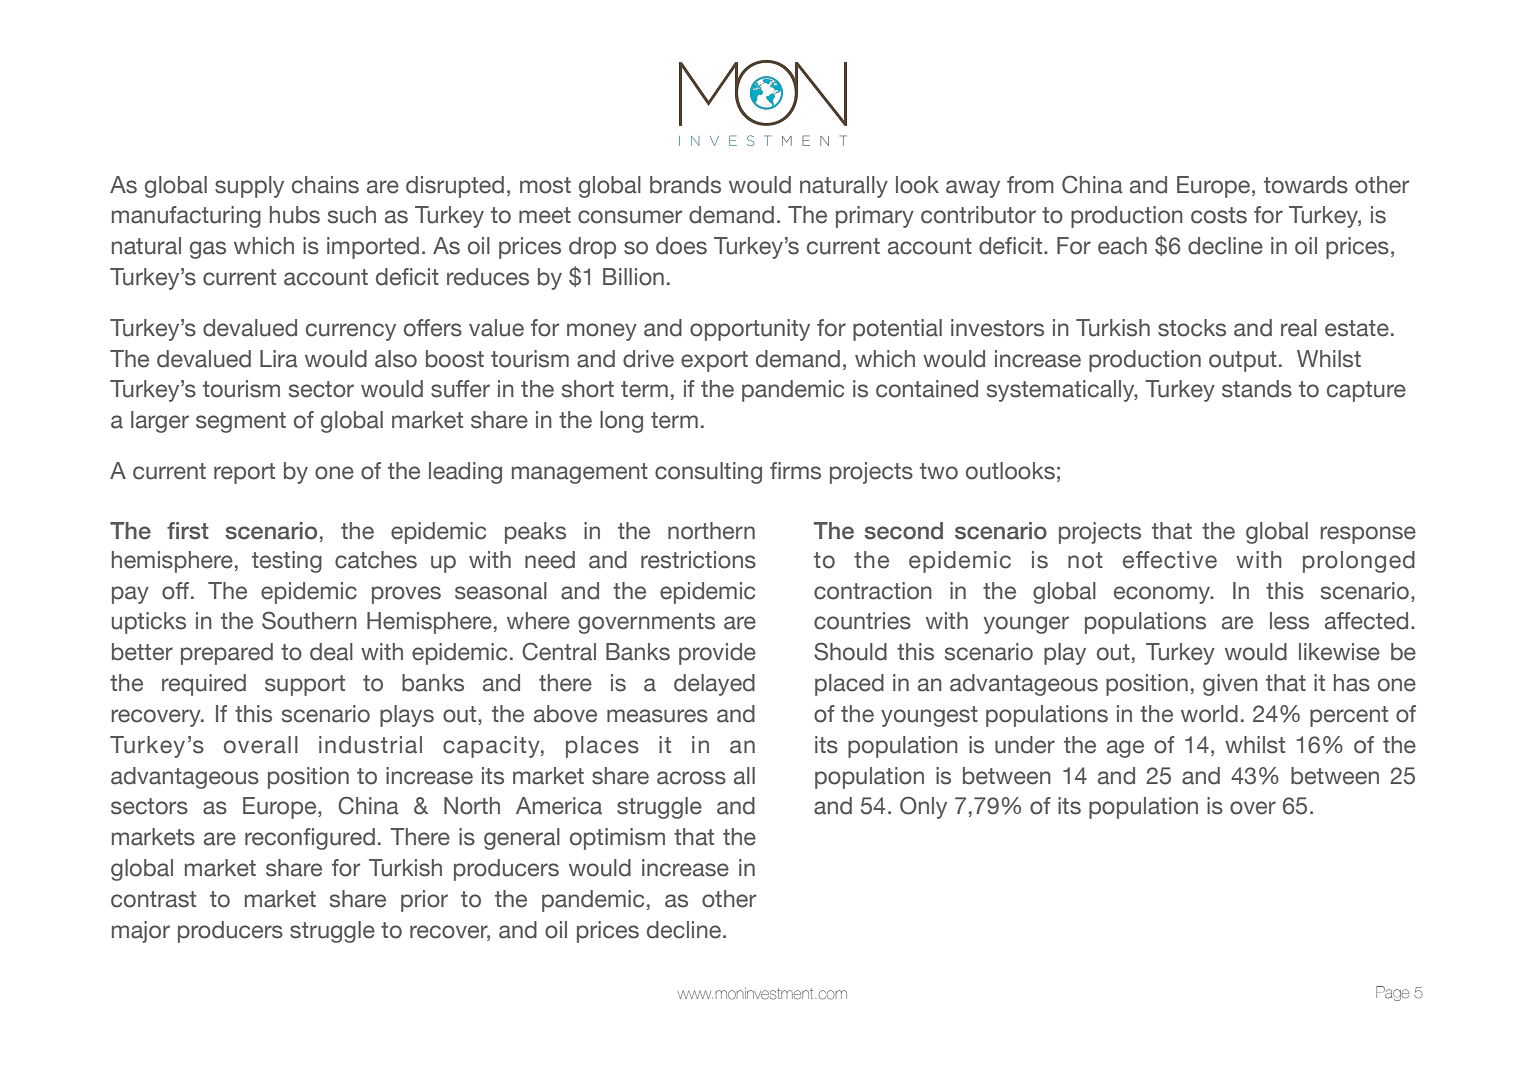  What do you see at coordinates (685, 185) in the document?
I see `brands` at bounding box center [685, 185].
